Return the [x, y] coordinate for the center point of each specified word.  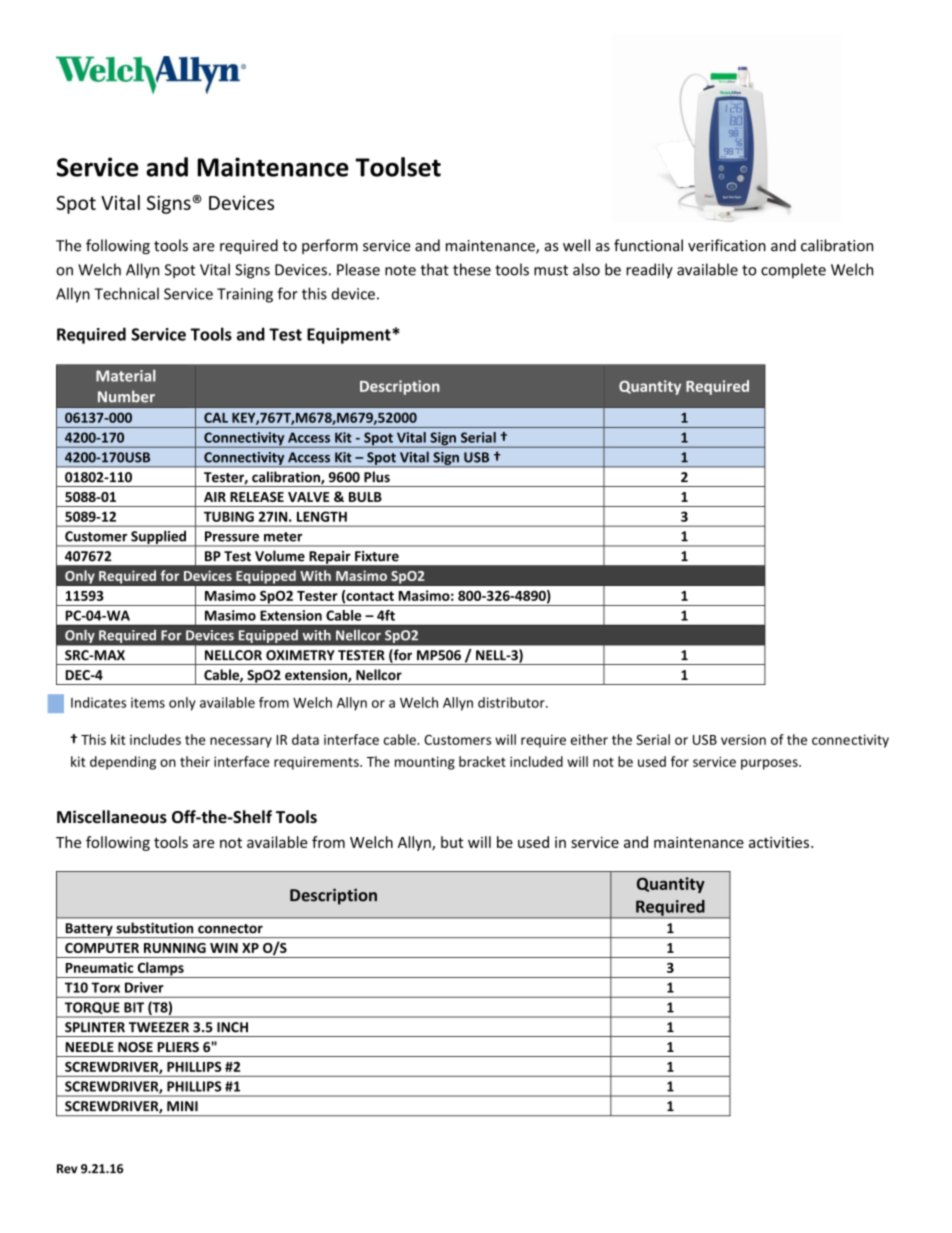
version [743, 739]
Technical [126, 293]
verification [727, 245]
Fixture [377, 556]
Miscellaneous [112, 817]
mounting [425, 763]
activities [779, 842]
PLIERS [178, 1047]
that [434, 269]
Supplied [158, 538]
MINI [182, 1106]
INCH [232, 1027]
